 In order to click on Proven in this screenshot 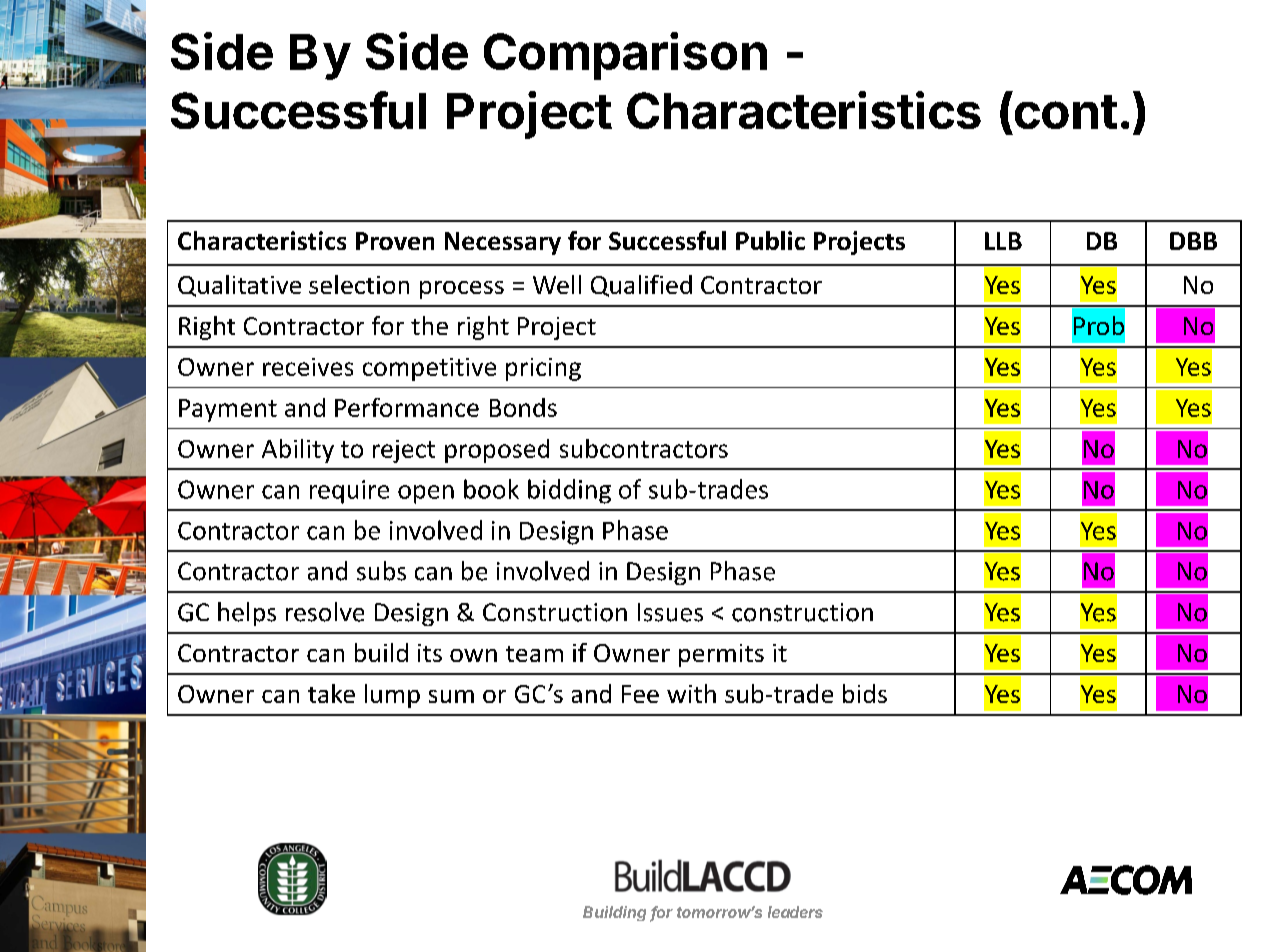, I will do `click(395, 241)`.
